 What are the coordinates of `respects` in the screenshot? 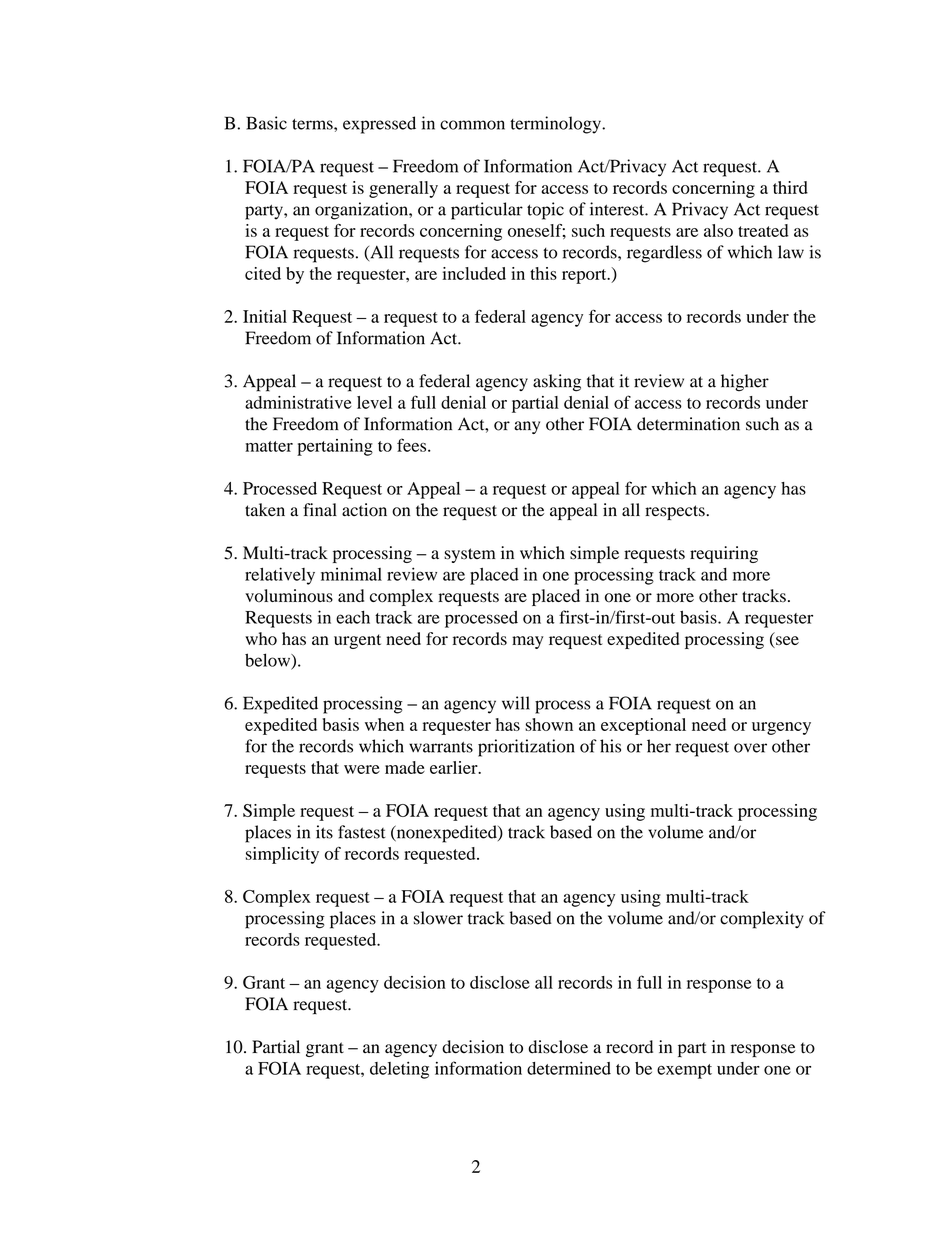 It's located at (676, 512).
